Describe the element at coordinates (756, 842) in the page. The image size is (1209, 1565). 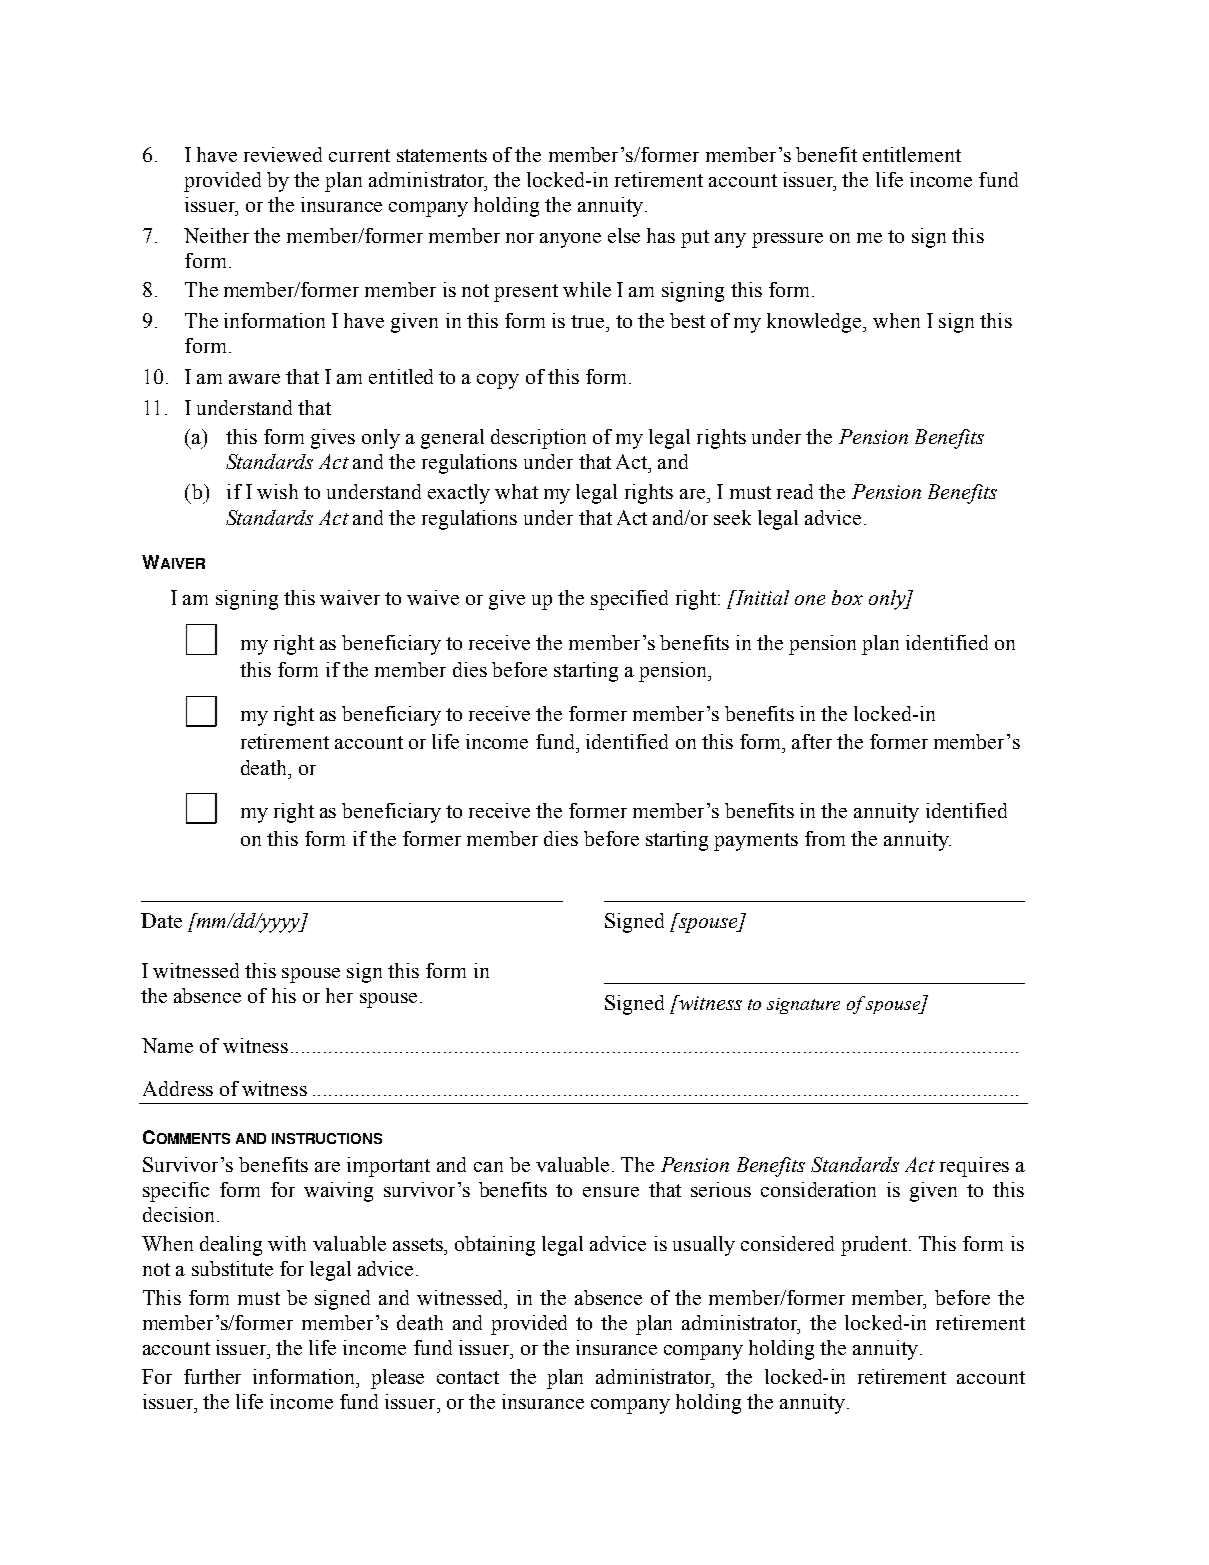
I see `payments` at that location.
